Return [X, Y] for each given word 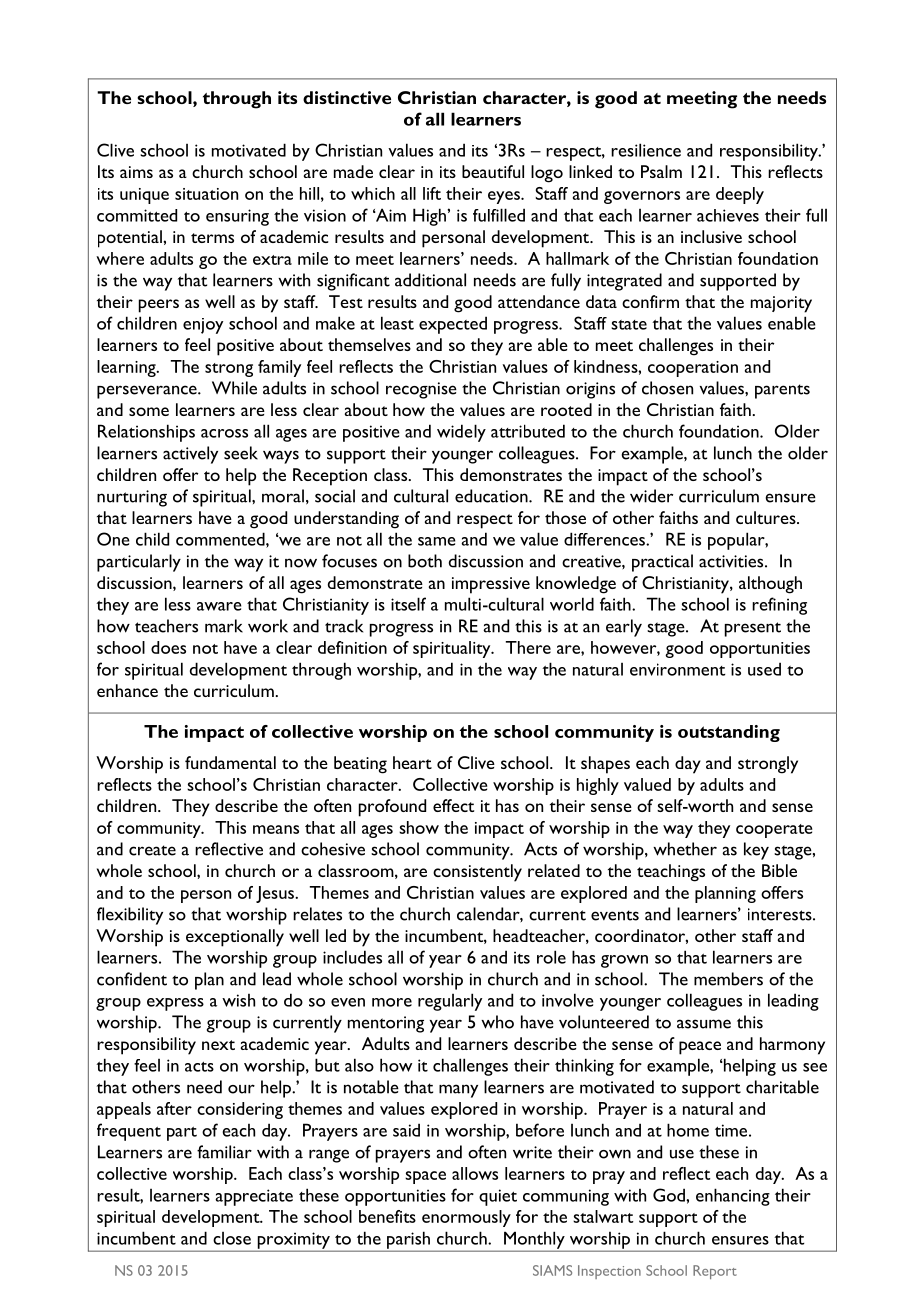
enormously [466, 1218]
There [528, 647]
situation [206, 194]
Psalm [661, 171]
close [232, 1238]
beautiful [493, 171]
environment [677, 669]
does [168, 647]
